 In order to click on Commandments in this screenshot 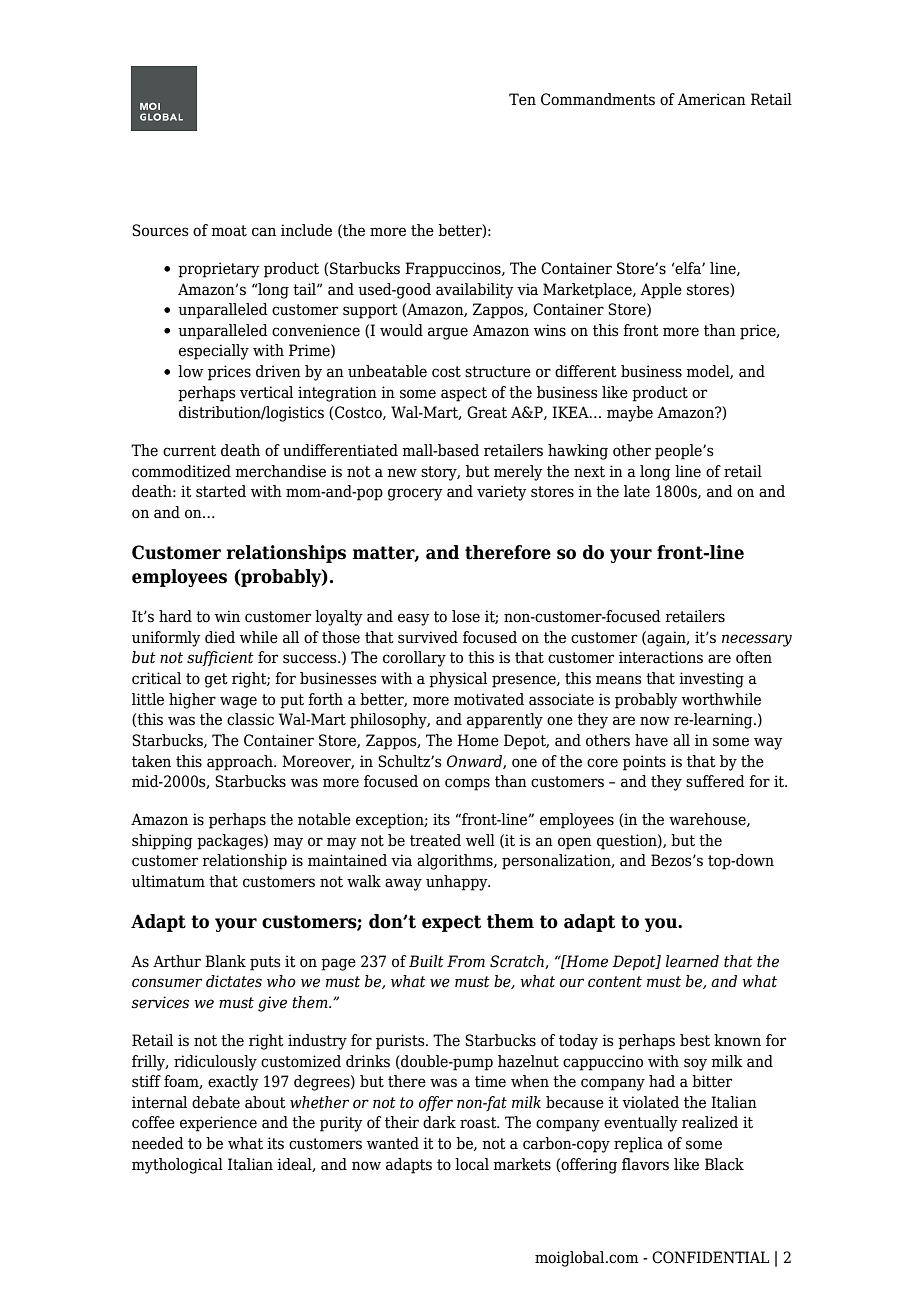, I will do `click(598, 99)`.
